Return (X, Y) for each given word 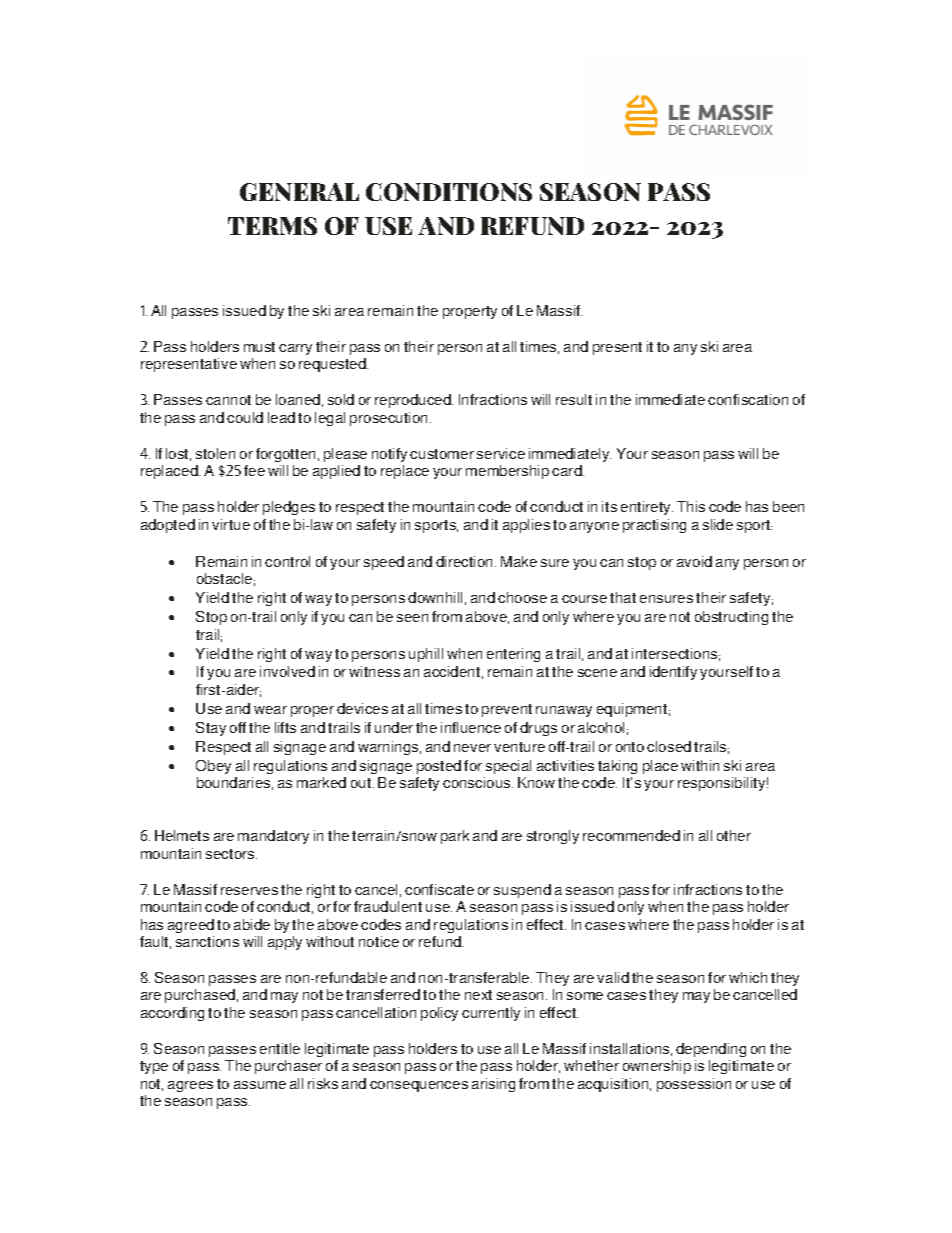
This (691, 506)
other (734, 835)
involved (287, 671)
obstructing (731, 618)
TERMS (272, 226)
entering (513, 655)
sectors (231, 854)
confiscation (748, 399)
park (455, 837)
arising (493, 1085)
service (501, 453)
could (245, 417)
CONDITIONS (449, 192)
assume (260, 1085)
